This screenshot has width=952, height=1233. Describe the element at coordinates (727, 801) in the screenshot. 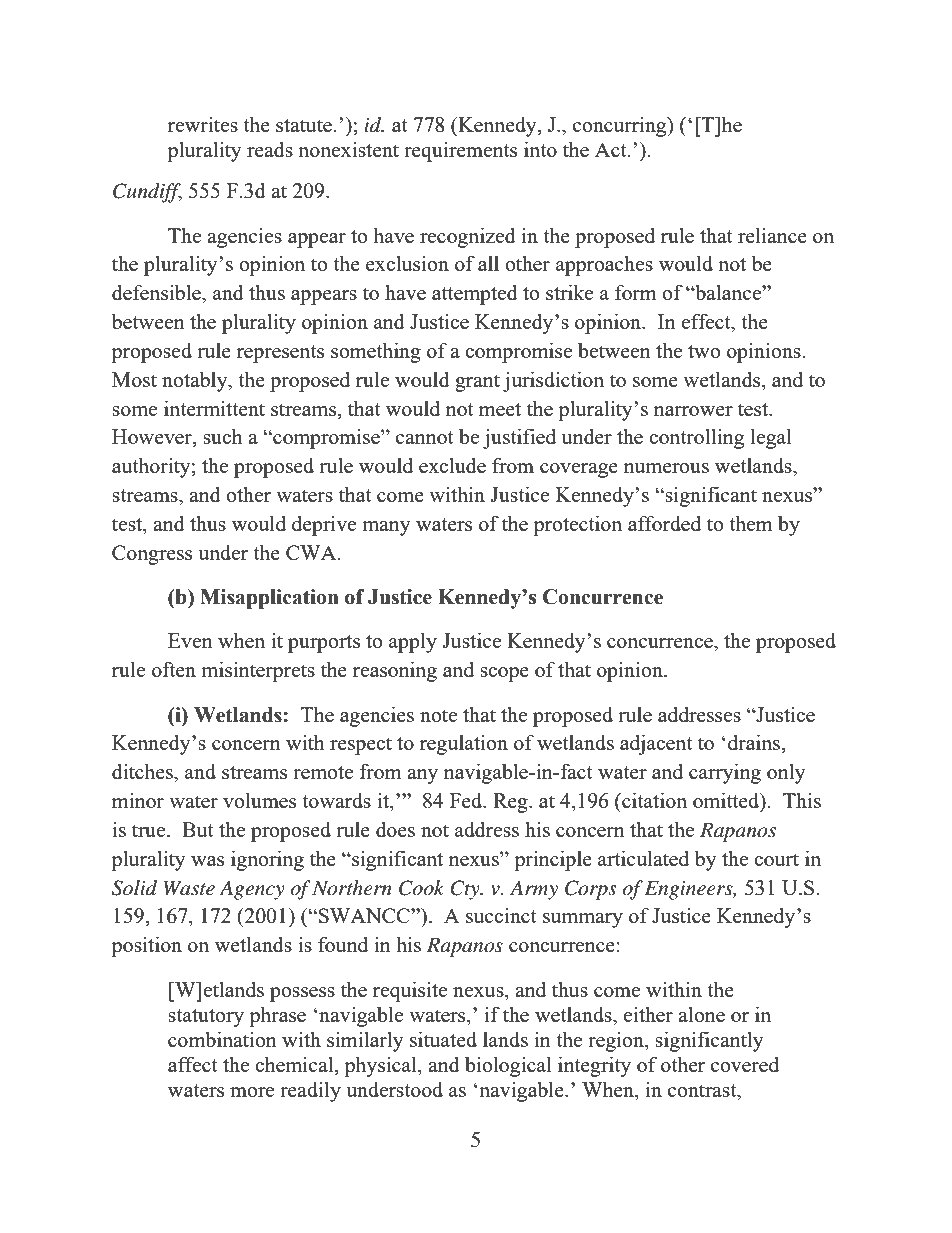

I see `omitted` at that location.
